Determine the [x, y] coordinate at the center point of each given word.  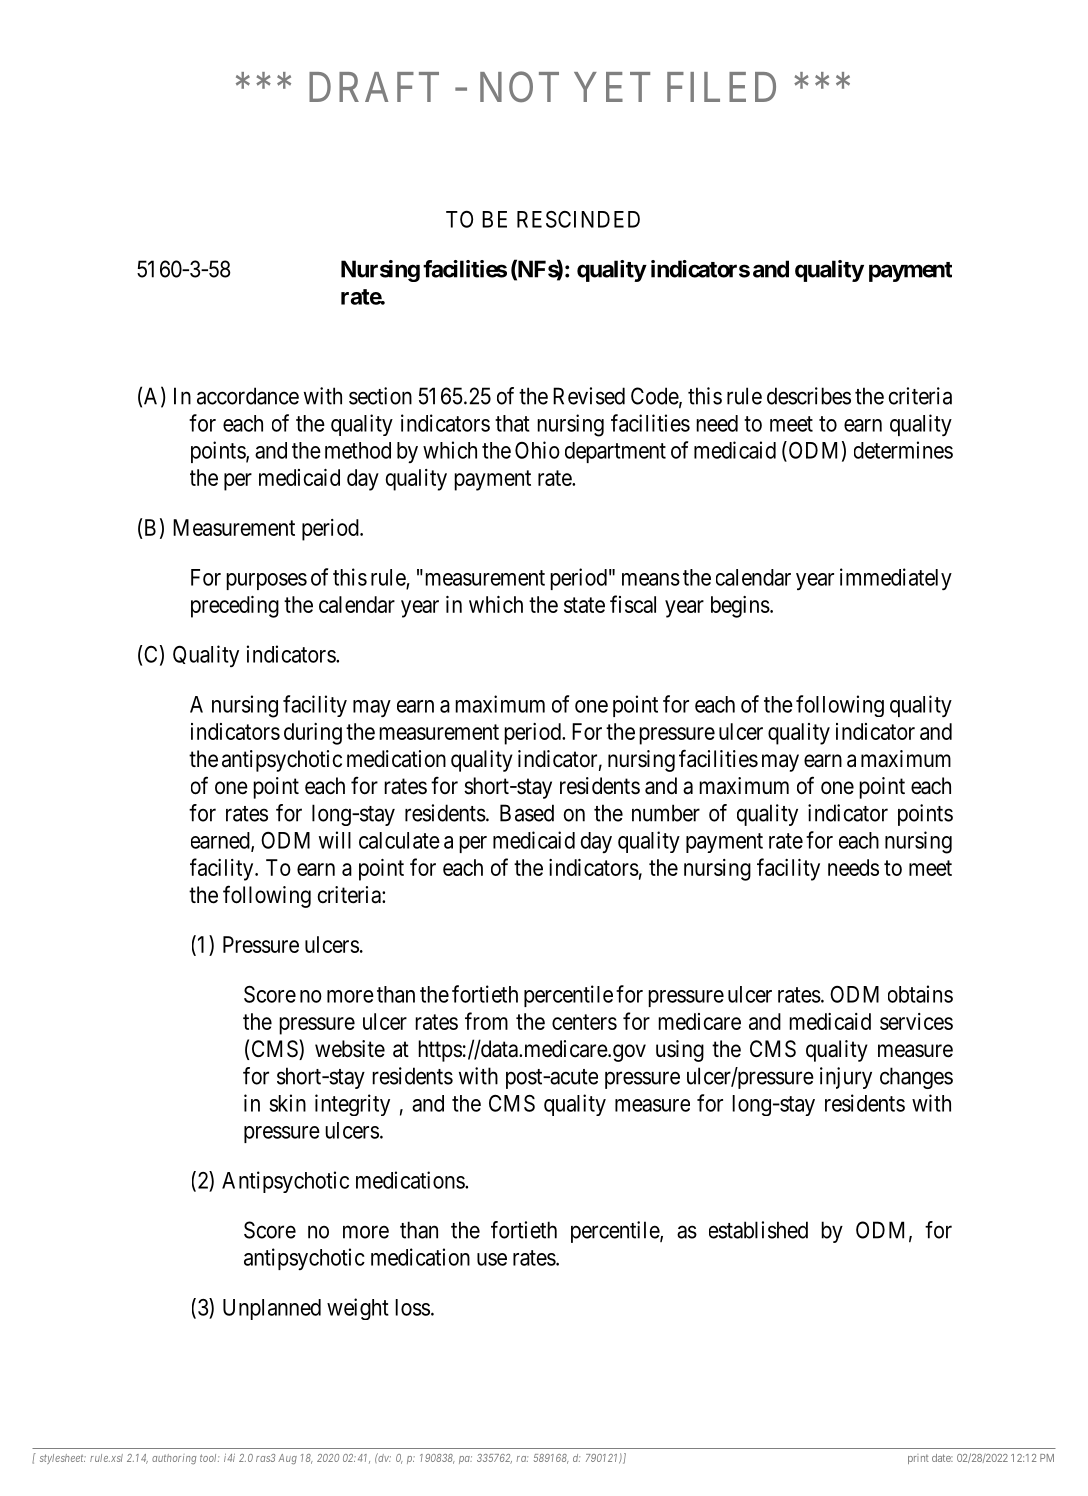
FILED [721, 87]
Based [527, 813]
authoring [174, 1459]
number [666, 813]
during [313, 734]
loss [412, 1307]
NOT [519, 86]
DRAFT [374, 87]
